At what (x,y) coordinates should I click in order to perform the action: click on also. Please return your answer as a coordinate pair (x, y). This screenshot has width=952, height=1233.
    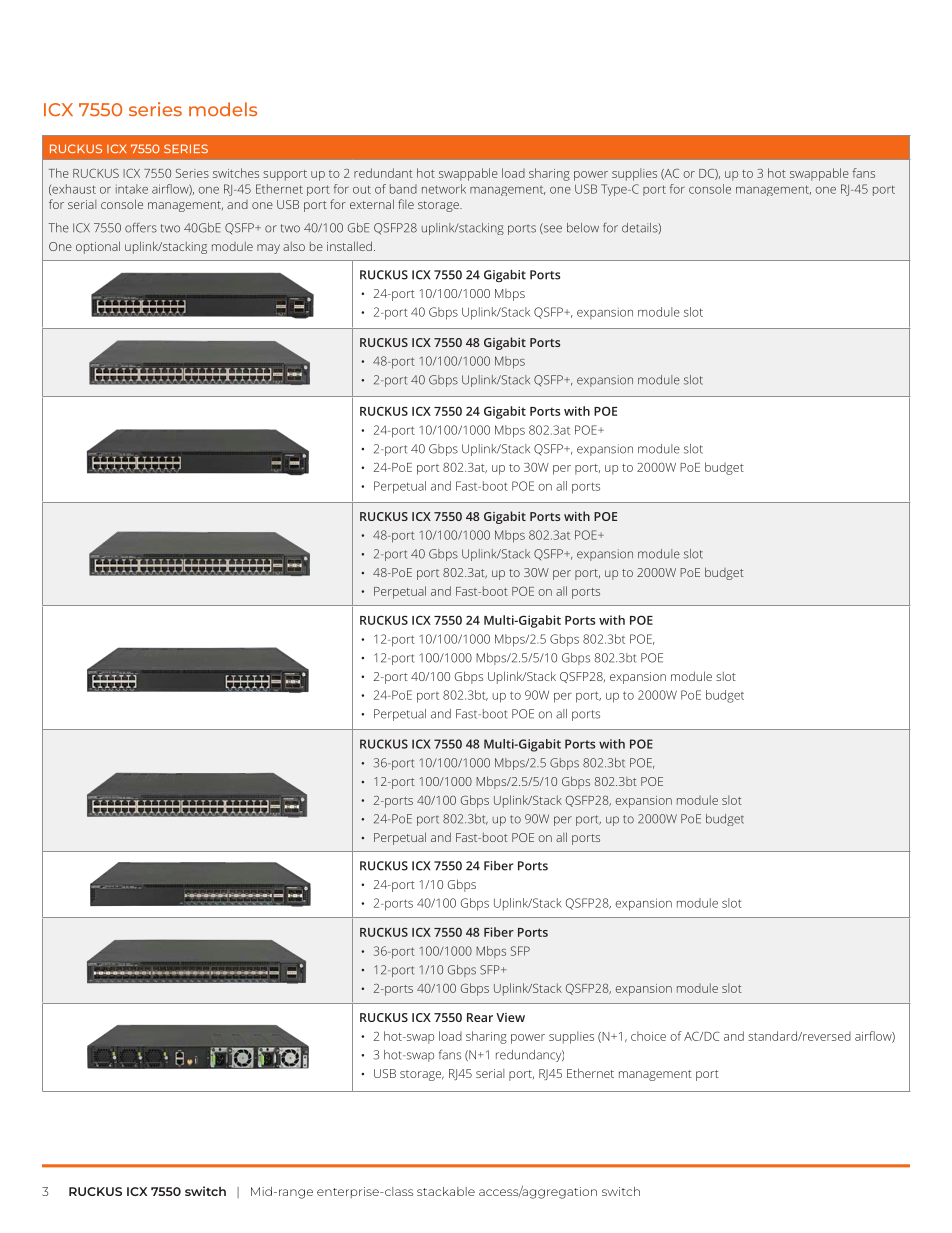
    Looking at the image, I should click on (294, 246).
